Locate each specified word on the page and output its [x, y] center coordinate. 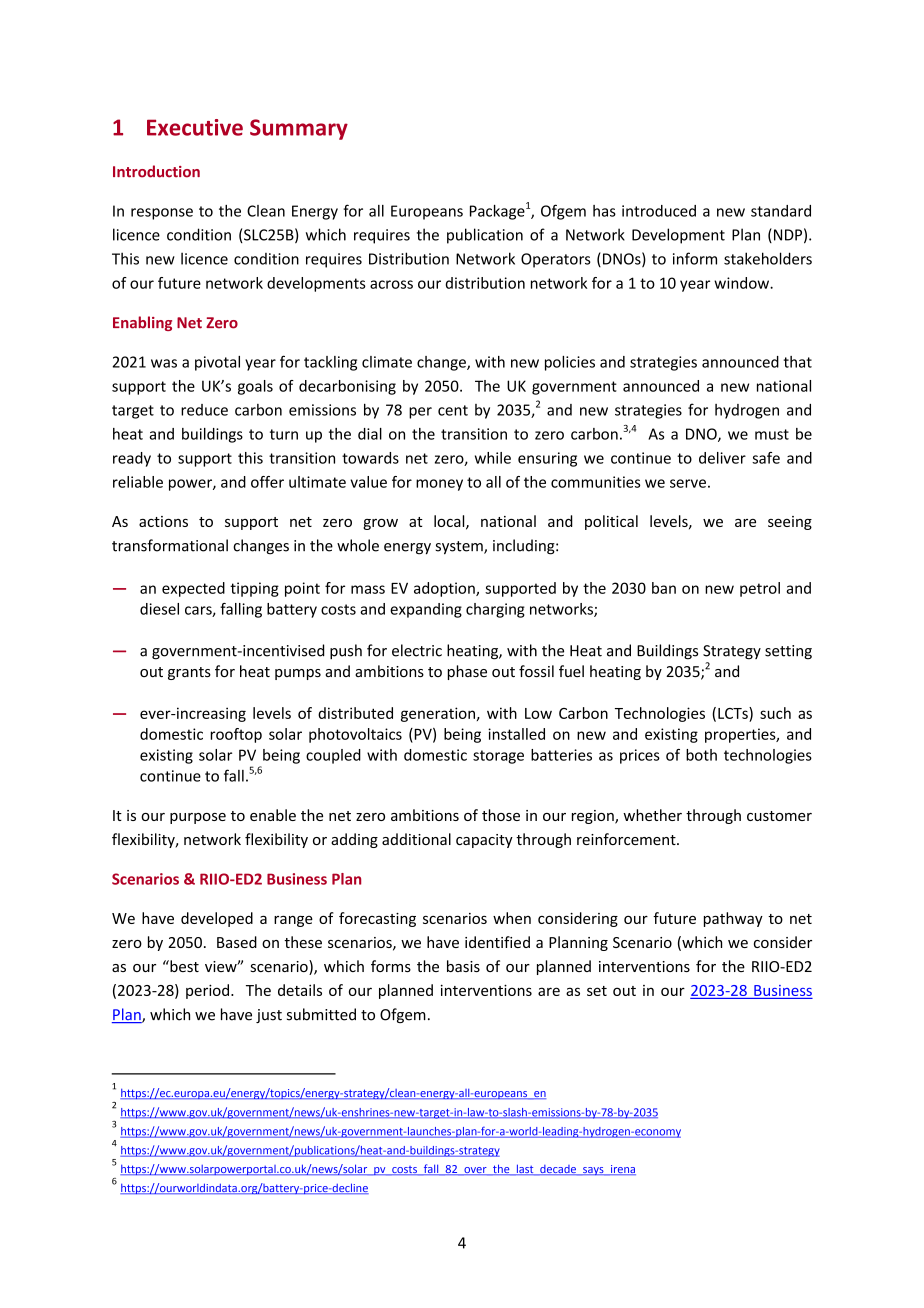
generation [438, 714]
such [775, 713]
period [207, 991]
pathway [733, 919]
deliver [722, 458]
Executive [195, 127]
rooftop [236, 735]
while [493, 458]
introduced [659, 211]
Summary [299, 129]
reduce [204, 410]
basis [463, 966]
